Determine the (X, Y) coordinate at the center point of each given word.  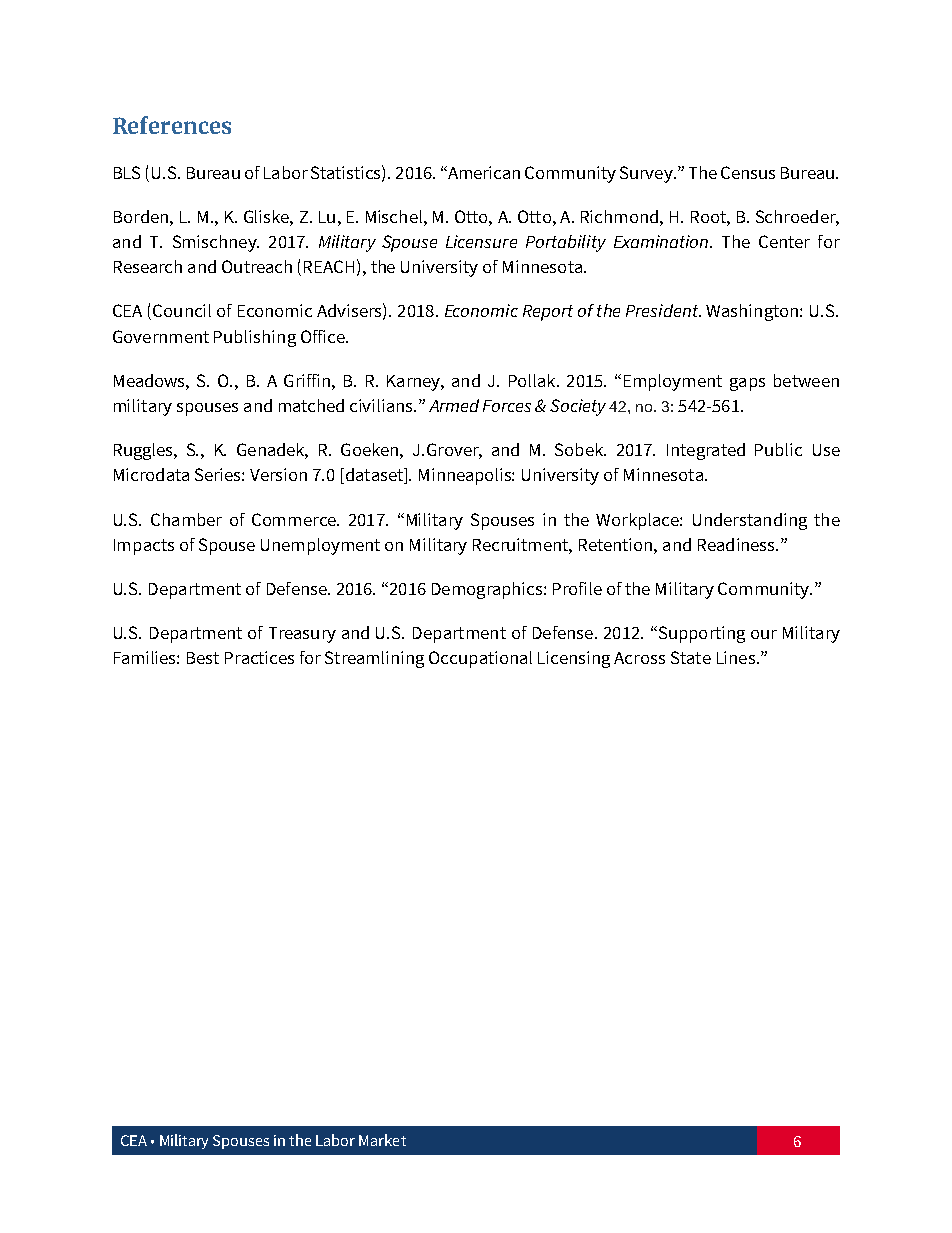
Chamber (186, 519)
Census (748, 172)
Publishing (255, 338)
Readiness (737, 544)
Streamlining (374, 659)
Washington (753, 312)
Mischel (394, 216)
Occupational (480, 659)
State (691, 657)
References (172, 125)
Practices (259, 657)
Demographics (488, 590)
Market (382, 1140)
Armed (454, 405)
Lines (736, 657)
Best (203, 658)
